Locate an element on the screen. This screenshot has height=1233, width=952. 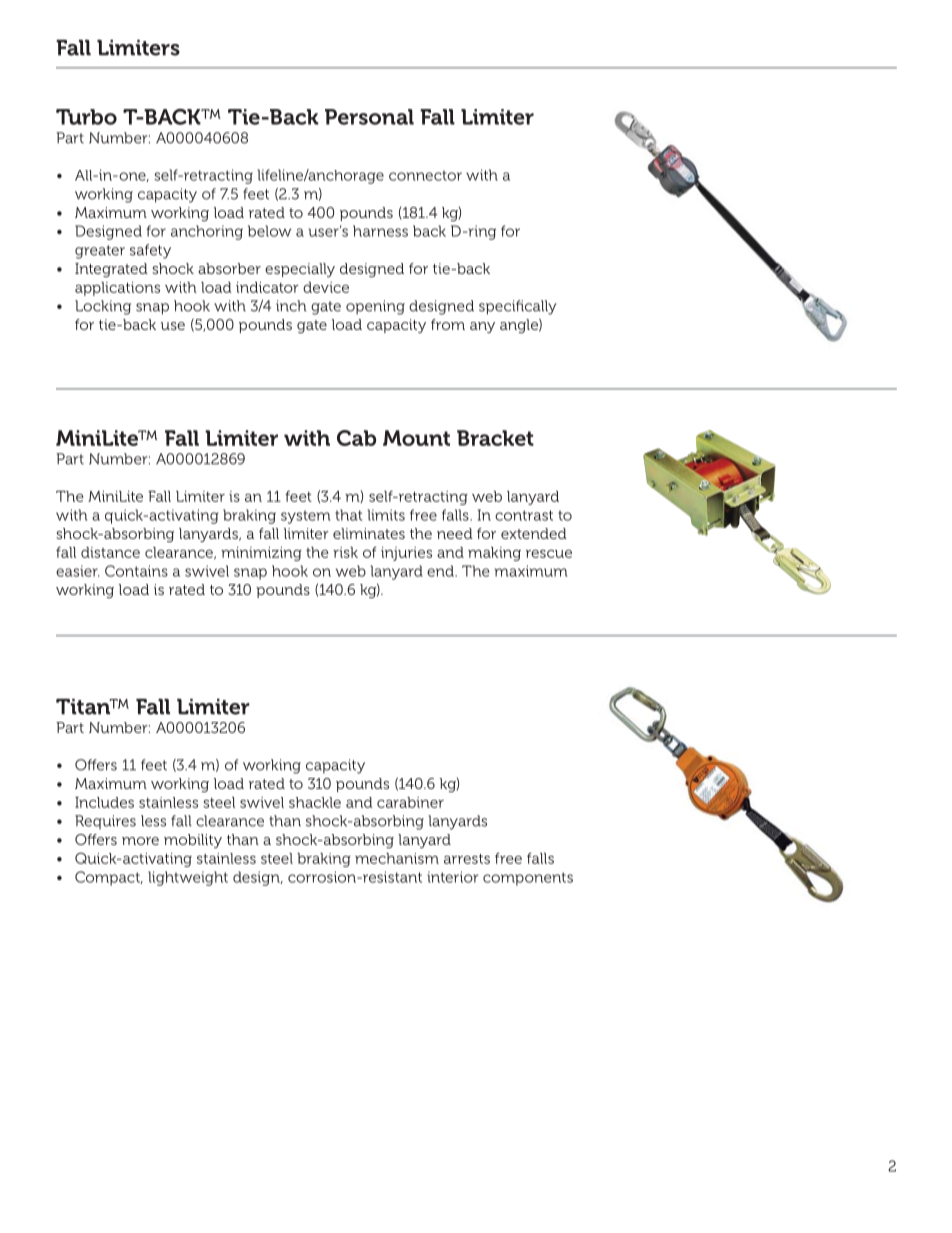
shackle is located at coordinates (315, 802).
